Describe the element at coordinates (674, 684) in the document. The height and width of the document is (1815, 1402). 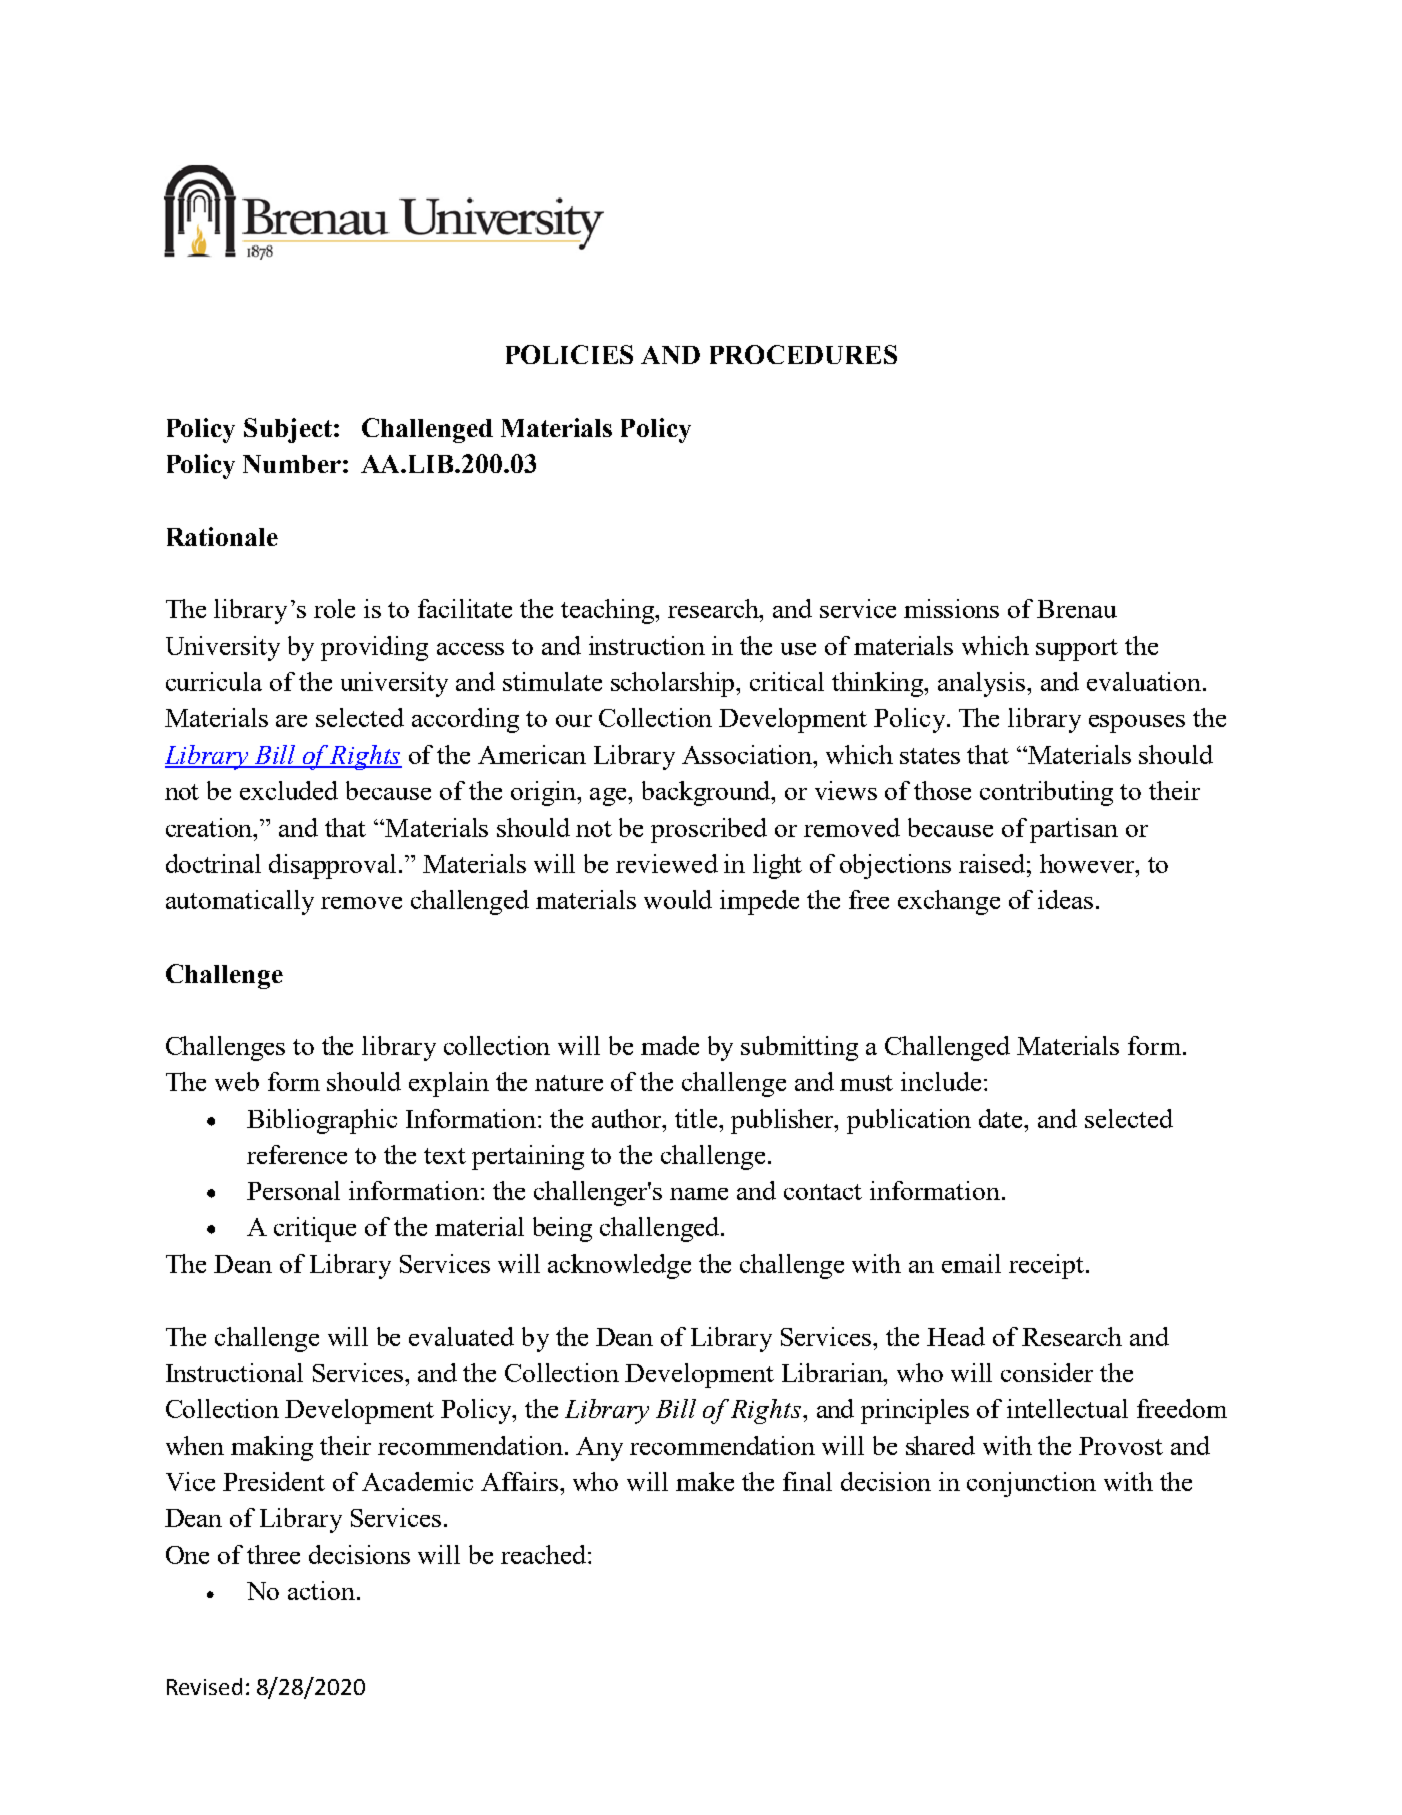
I see `scholarship` at that location.
